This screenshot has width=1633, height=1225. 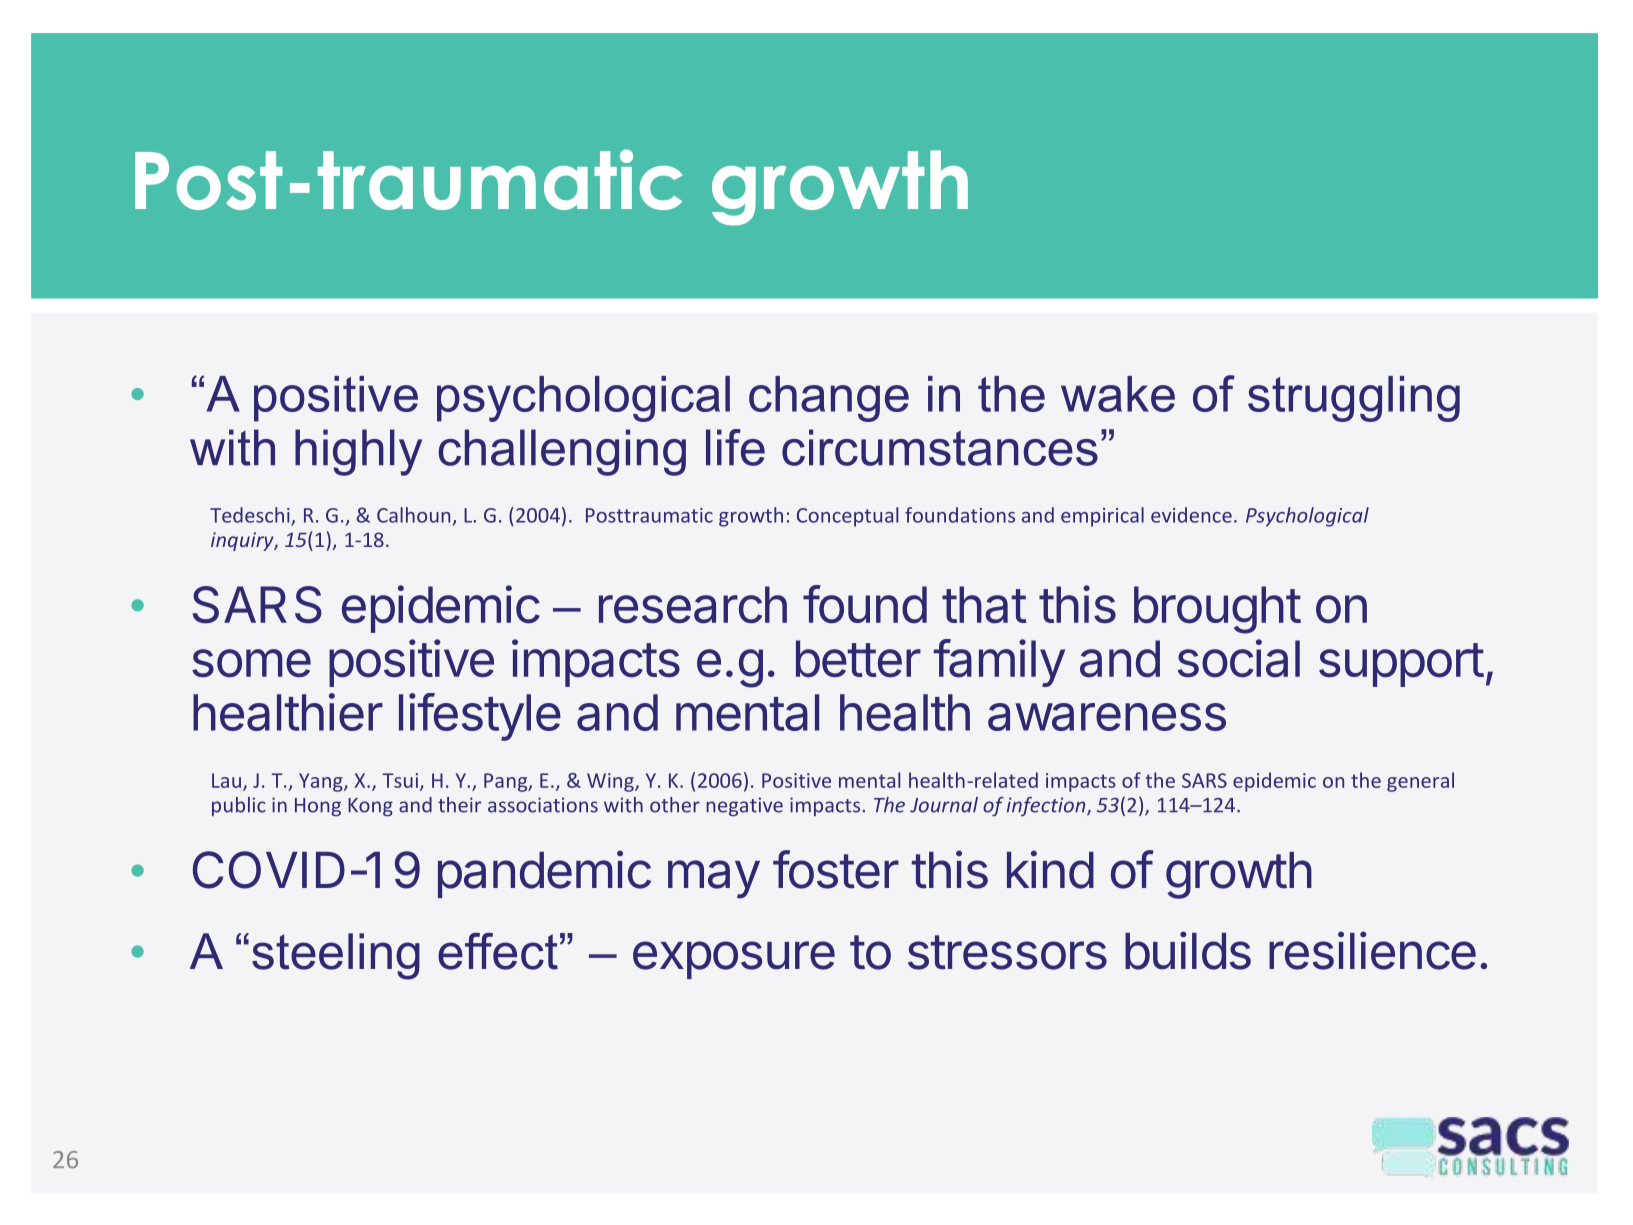 What do you see at coordinates (1354, 399) in the screenshot?
I see `struggling` at bounding box center [1354, 399].
